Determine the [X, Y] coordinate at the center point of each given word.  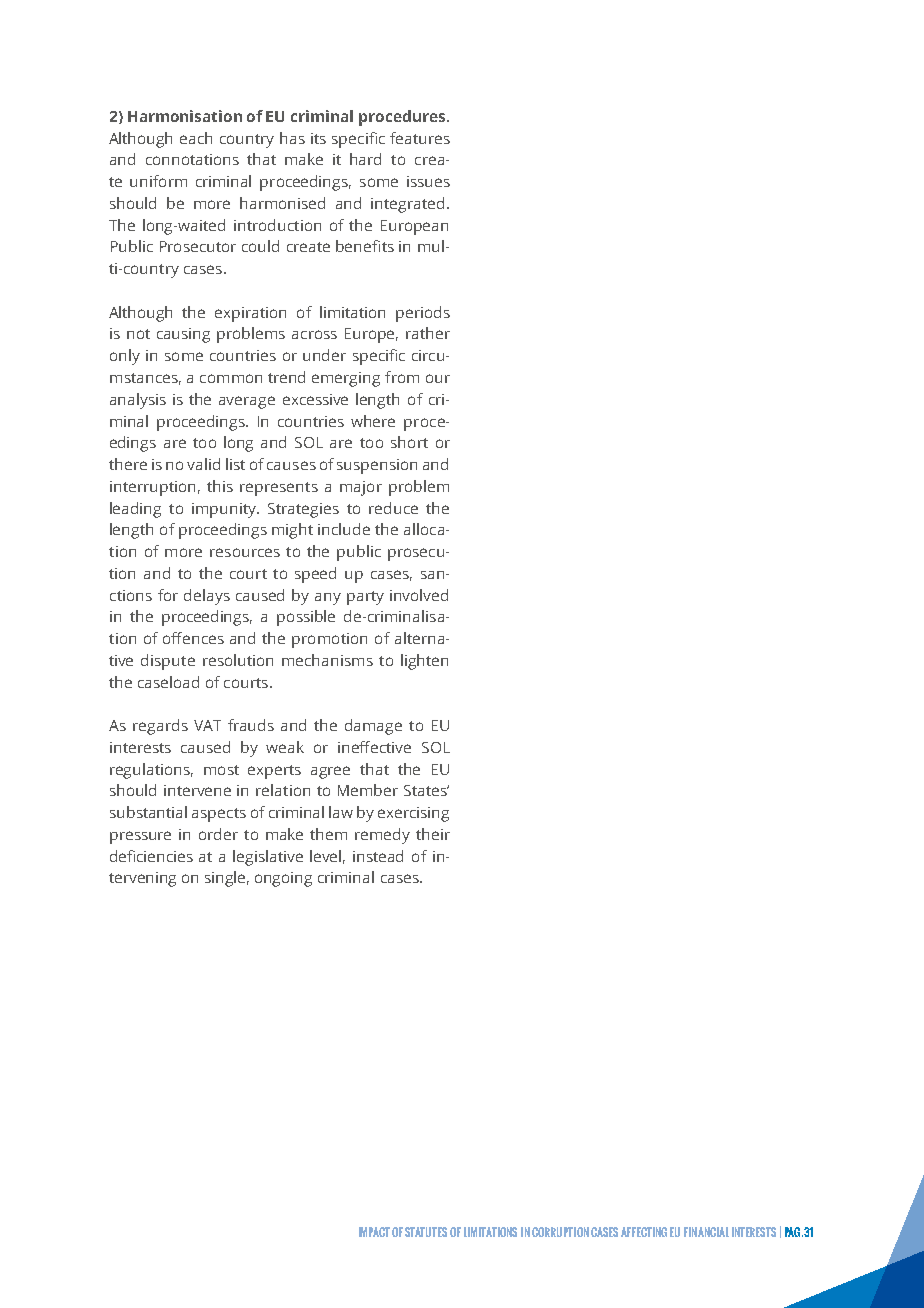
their [433, 834]
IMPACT [374, 1232]
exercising [413, 814]
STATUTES [426, 1232]
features [420, 138]
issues [428, 181]
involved [419, 595]
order [218, 834]
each [196, 138]
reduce [393, 508]
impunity [225, 510]
